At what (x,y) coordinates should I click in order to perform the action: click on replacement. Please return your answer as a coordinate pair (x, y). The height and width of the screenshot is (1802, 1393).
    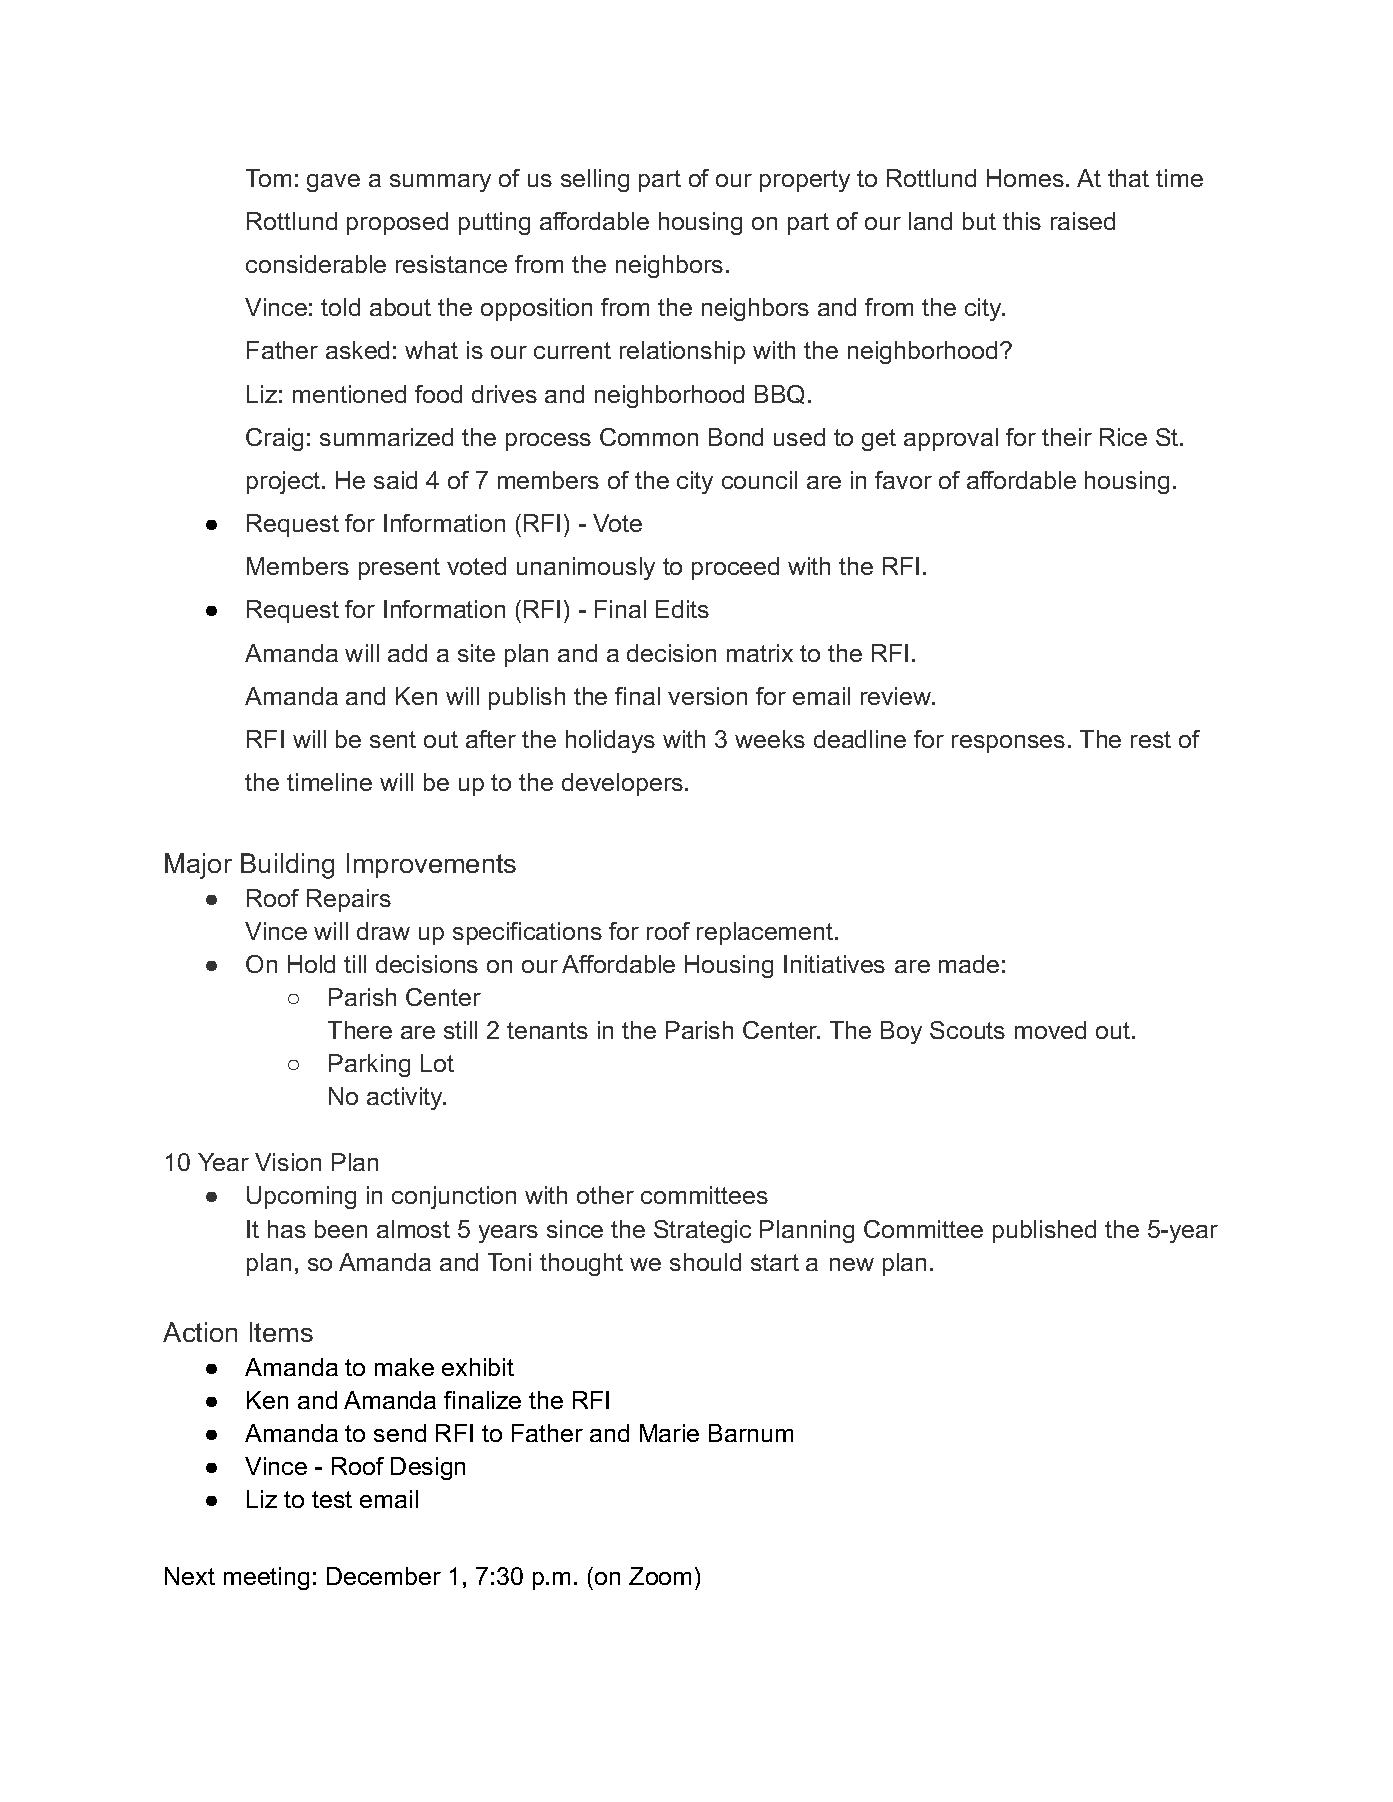
    Looking at the image, I should click on (766, 933).
